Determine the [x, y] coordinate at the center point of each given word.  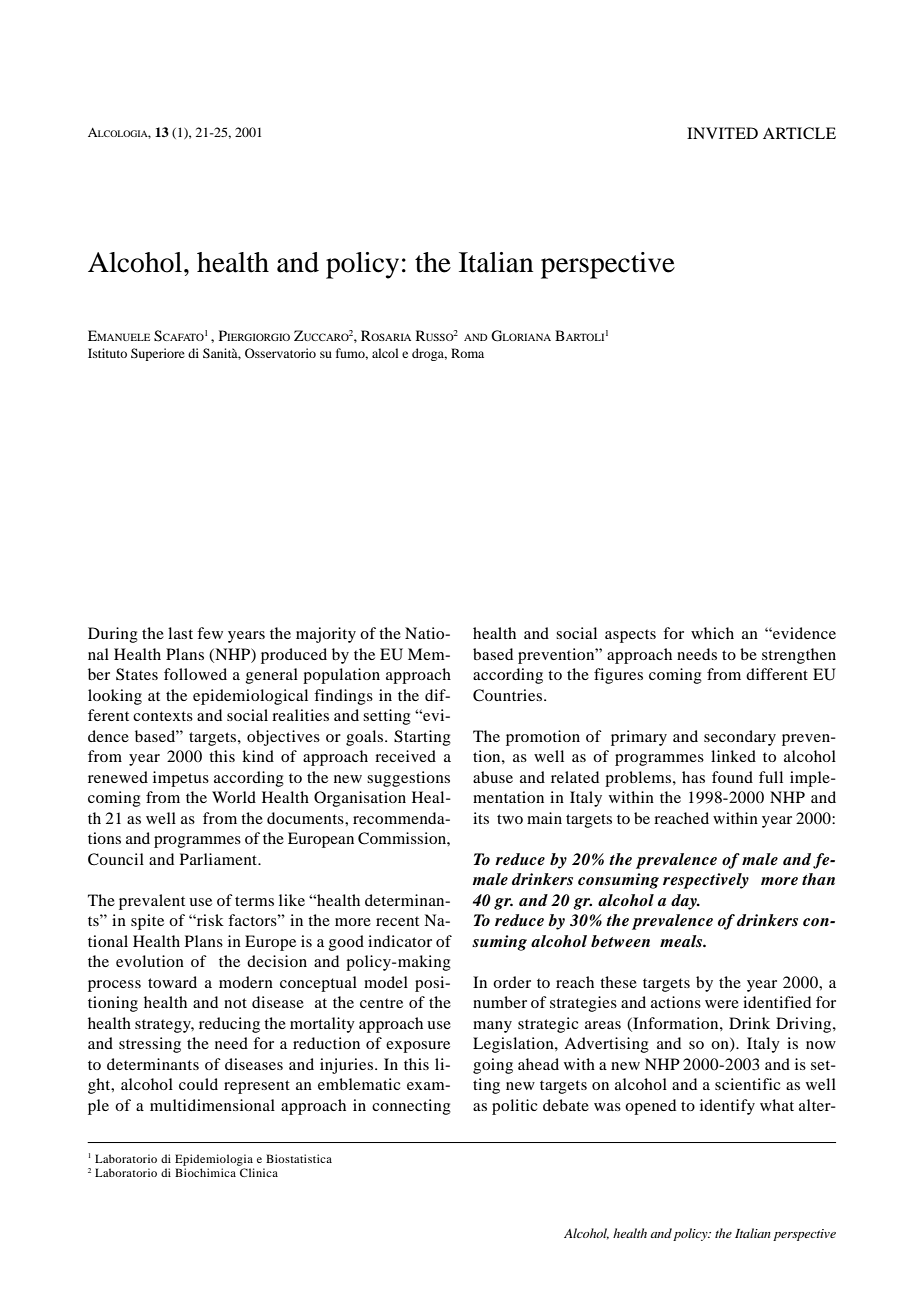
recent [397, 921]
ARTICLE [799, 133]
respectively [706, 881]
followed [195, 674]
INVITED [722, 133]
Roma [467, 353]
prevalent [152, 902]
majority [326, 635]
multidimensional [212, 1105]
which [712, 633]
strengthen [799, 656]
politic [514, 1107]
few [210, 633]
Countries [507, 695]
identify [727, 1107]
